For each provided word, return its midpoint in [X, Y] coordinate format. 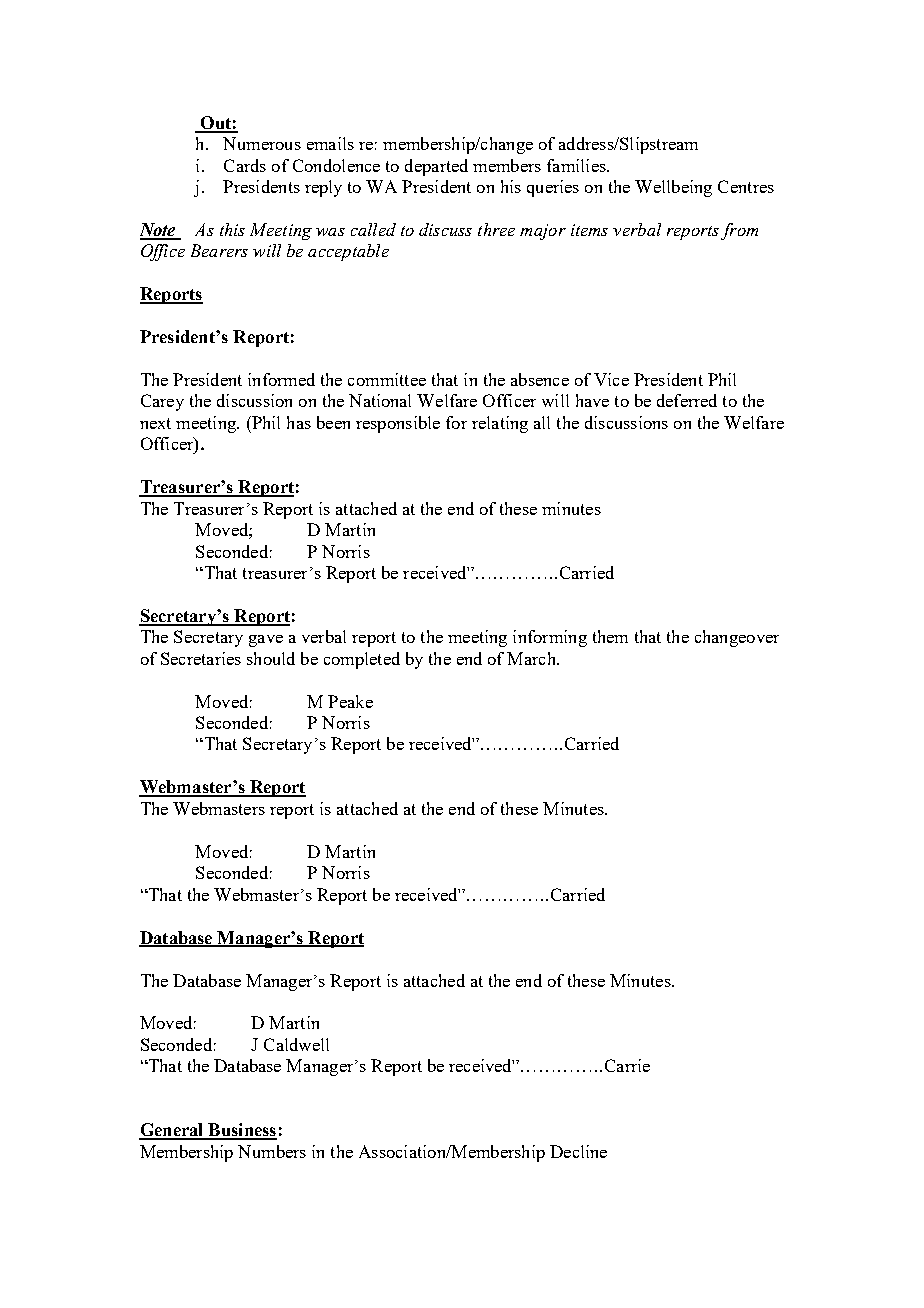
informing [550, 638]
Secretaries [201, 658]
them [610, 636]
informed [281, 379]
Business [241, 1131]
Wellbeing [673, 188]
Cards [245, 165]
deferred [687, 400]
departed [436, 167]
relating [500, 424]
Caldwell [296, 1044]
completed [362, 660]
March [532, 658]
